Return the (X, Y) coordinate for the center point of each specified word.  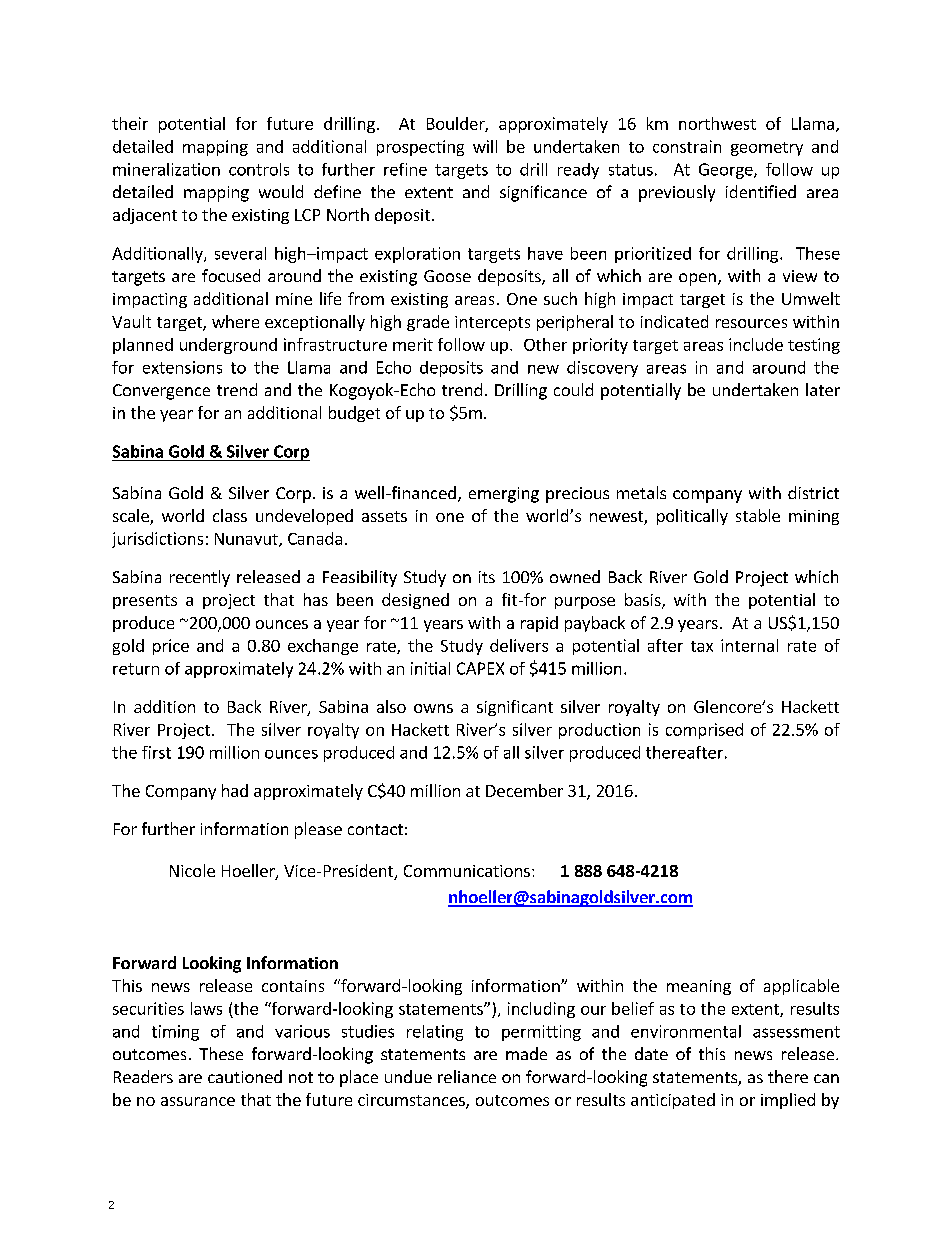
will (485, 146)
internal (749, 645)
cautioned (245, 1076)
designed (415, 601)
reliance (467, 1076)
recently (200, 578)
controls (259, 169)
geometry (767, 149)
